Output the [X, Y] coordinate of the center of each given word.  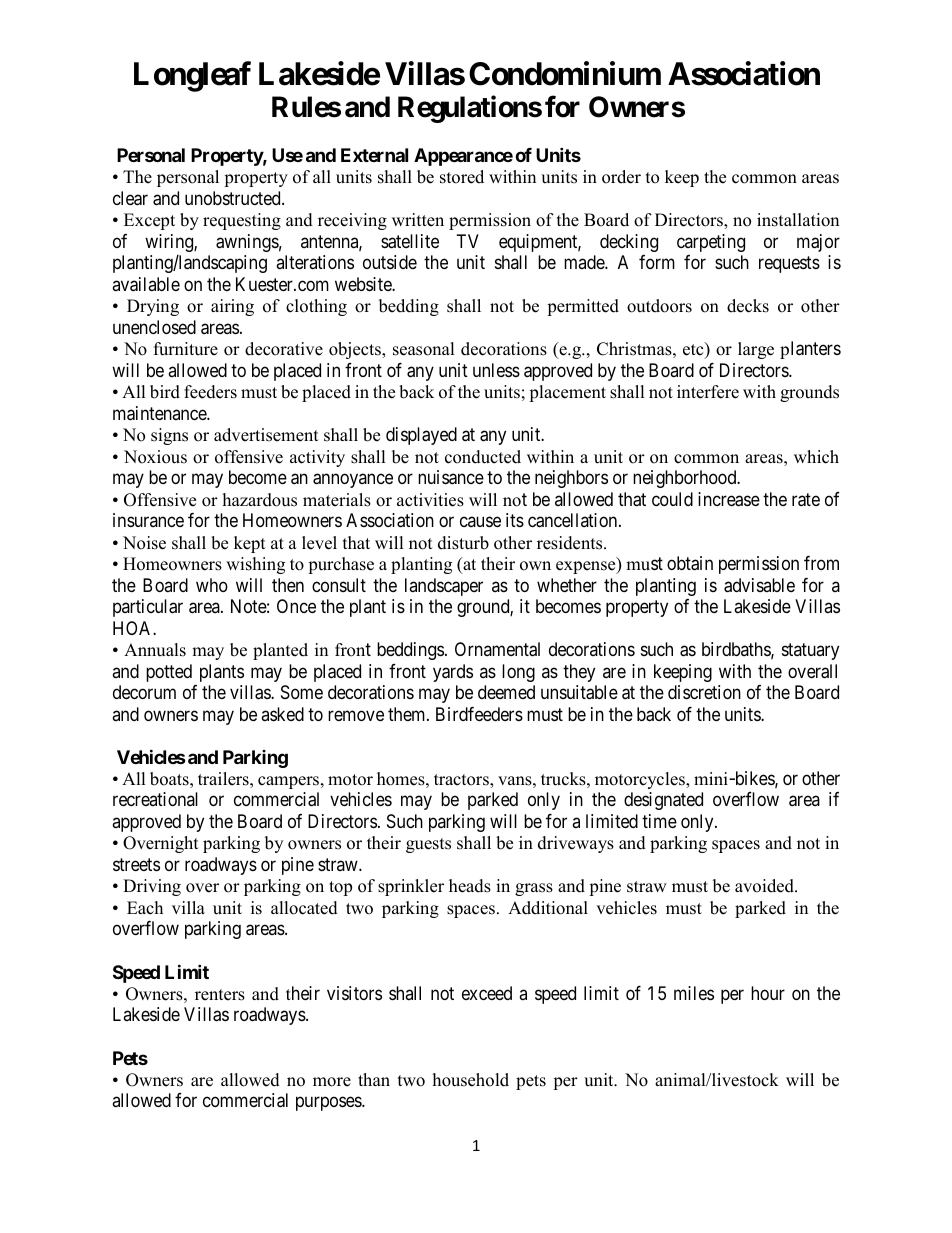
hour [768, 993]
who [212, 585]
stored [462, 177]
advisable [759, 585]
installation [798, 220]
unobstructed [234, 198]
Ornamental [497, 649]
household [471, 1080]
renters [220, 995]
